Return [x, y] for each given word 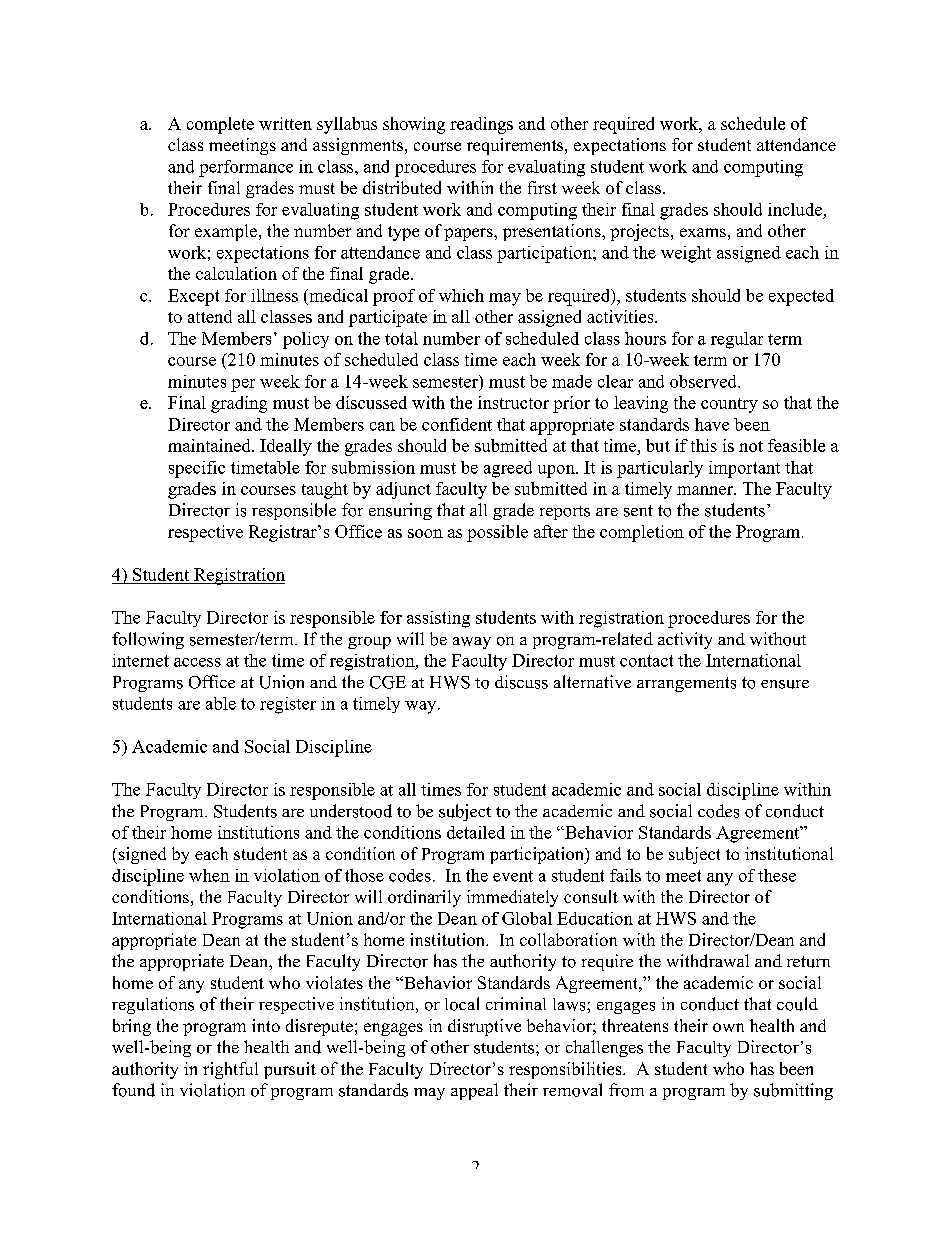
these [777, 875]
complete [220, 125]
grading [239, 404]
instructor [513, 402]
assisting [438, 619]
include [795, 209]
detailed [476, 832]
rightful [230, 1070]
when [209, 875]
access [197, 662]
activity [685, 640]
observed [704, 381]
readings [481, 125]
